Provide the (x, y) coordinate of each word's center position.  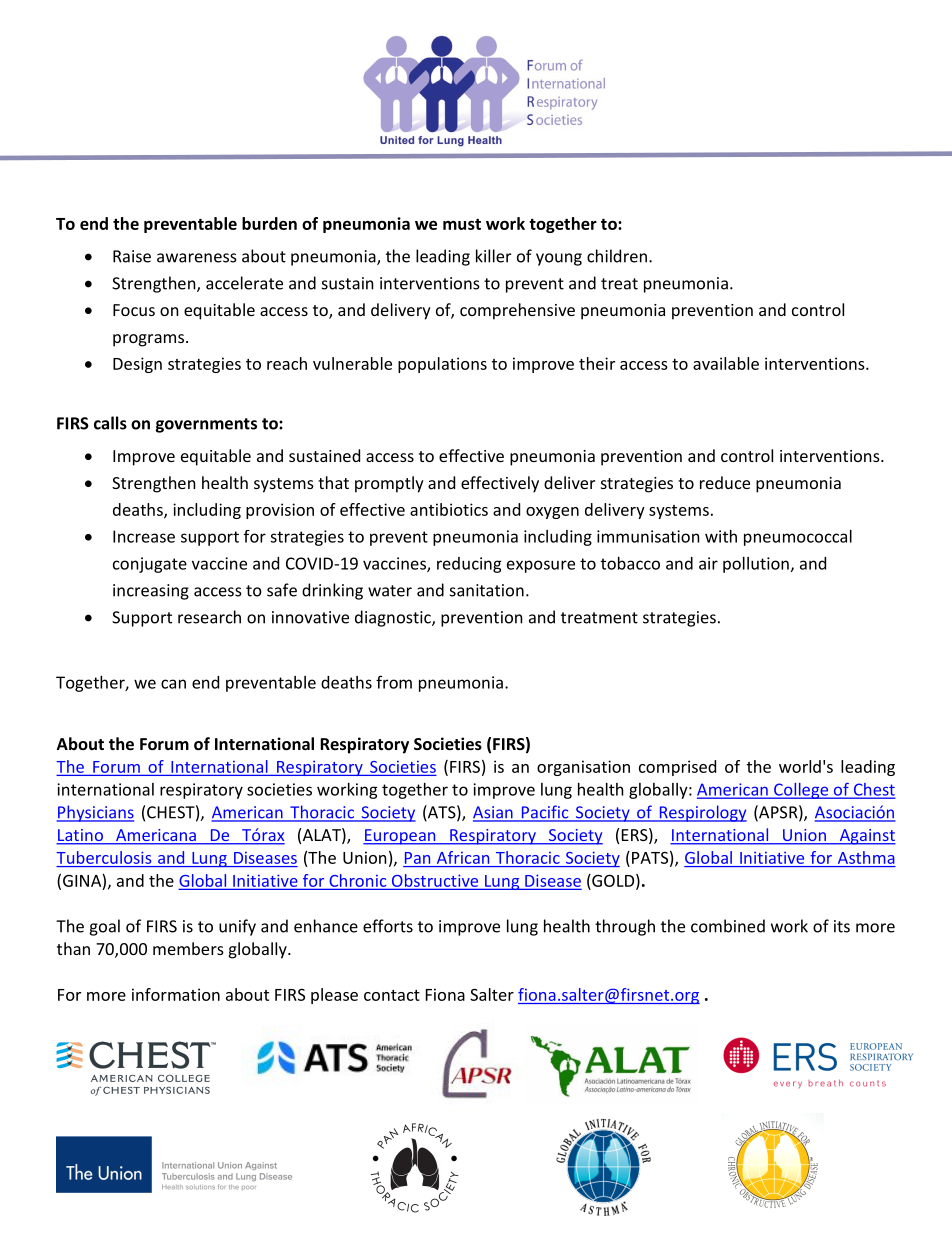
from (394, 682)
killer (493, 256)
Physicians (95, 813)
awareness (197, 258)
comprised (677, 768)
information (176, 994)
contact (392, 995)
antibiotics (449, 509)
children (617, 256)
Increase (144, 536)
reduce (725, 482)
